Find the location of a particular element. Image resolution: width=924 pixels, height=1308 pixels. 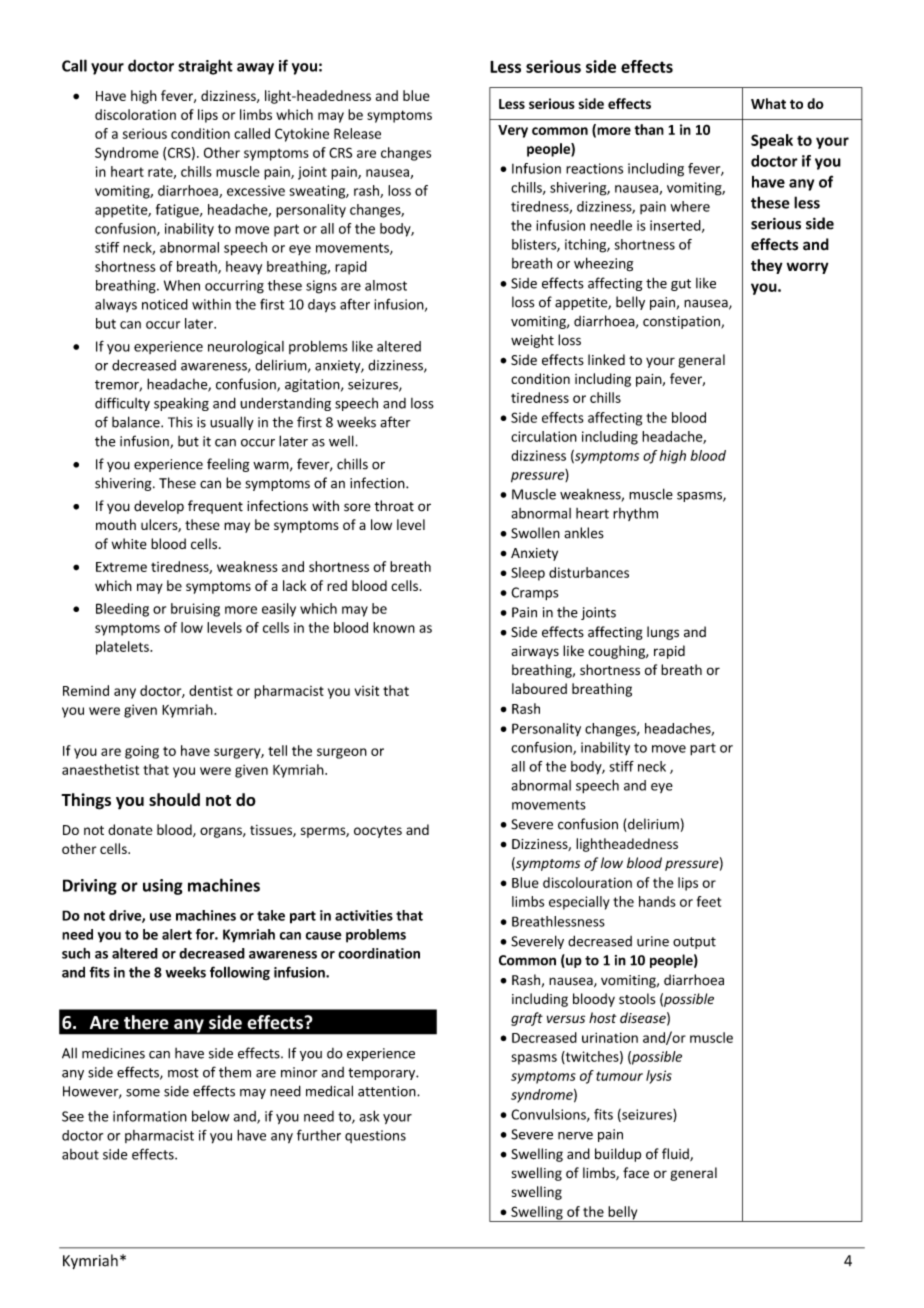

This is located at coordinates (180, 422).
